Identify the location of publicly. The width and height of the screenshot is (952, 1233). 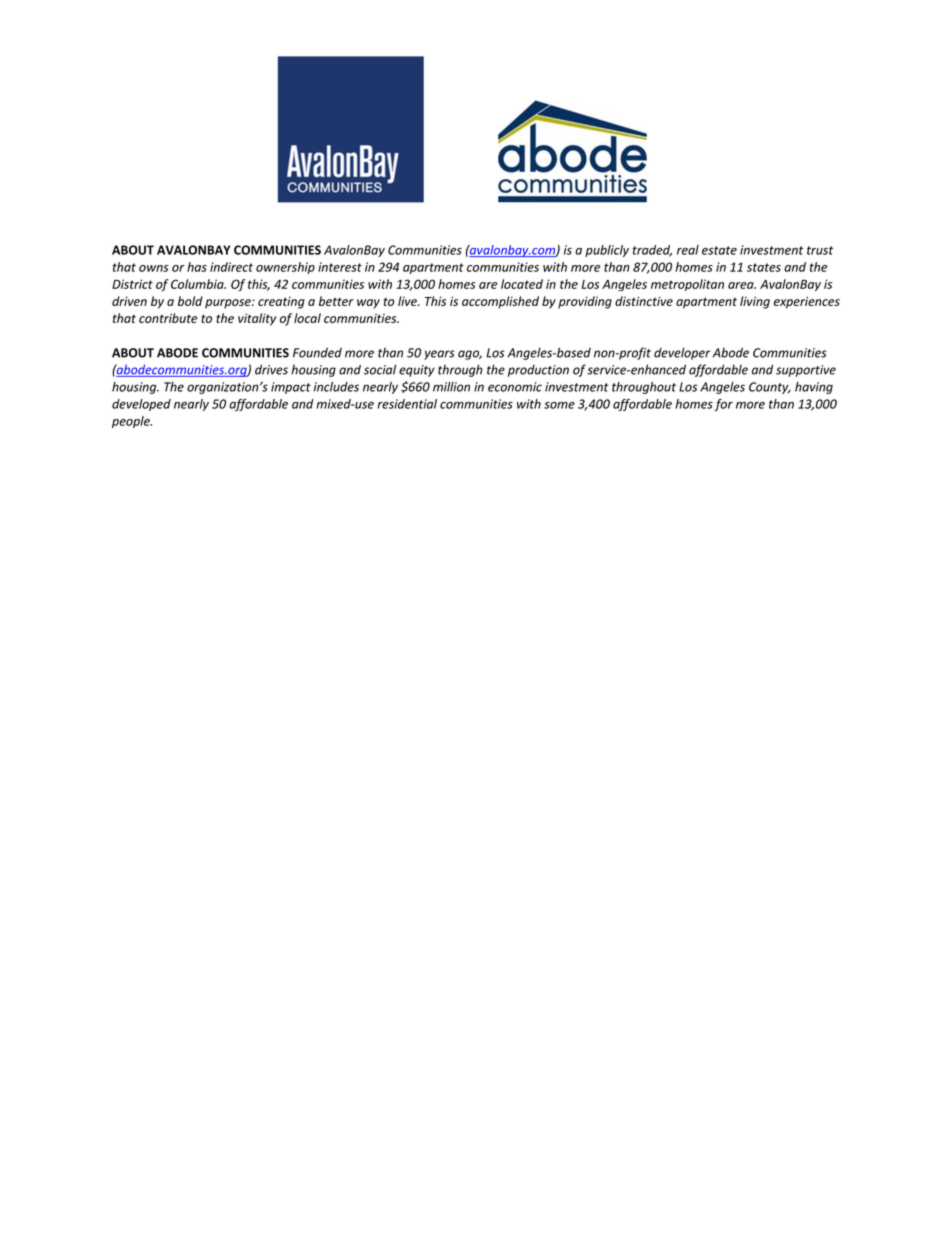
(607, 251).
